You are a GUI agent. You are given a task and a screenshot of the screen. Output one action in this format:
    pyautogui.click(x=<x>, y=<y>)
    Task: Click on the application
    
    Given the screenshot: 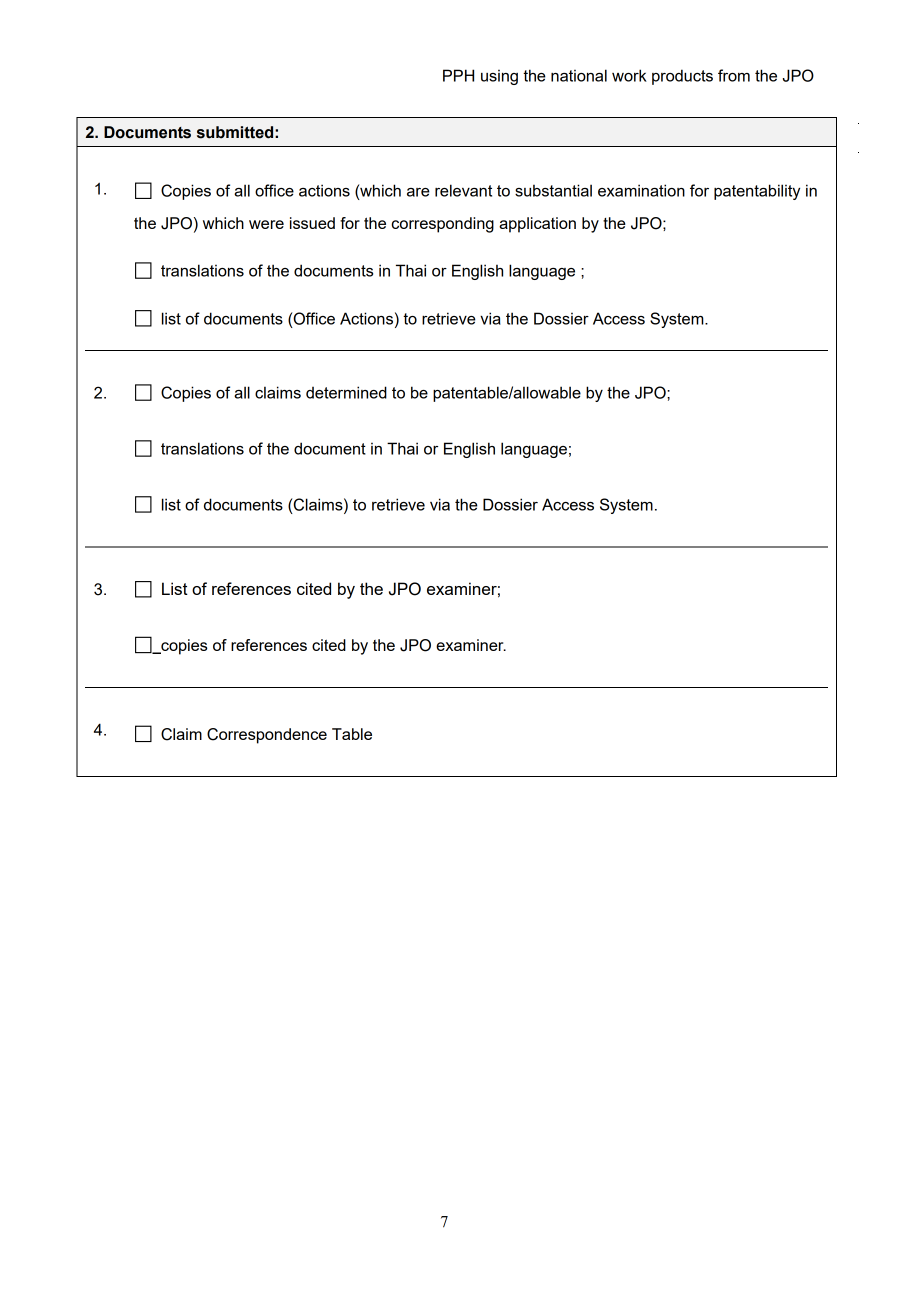 What is the action you would take?
    pyautogui.click(x=537, y=225)
